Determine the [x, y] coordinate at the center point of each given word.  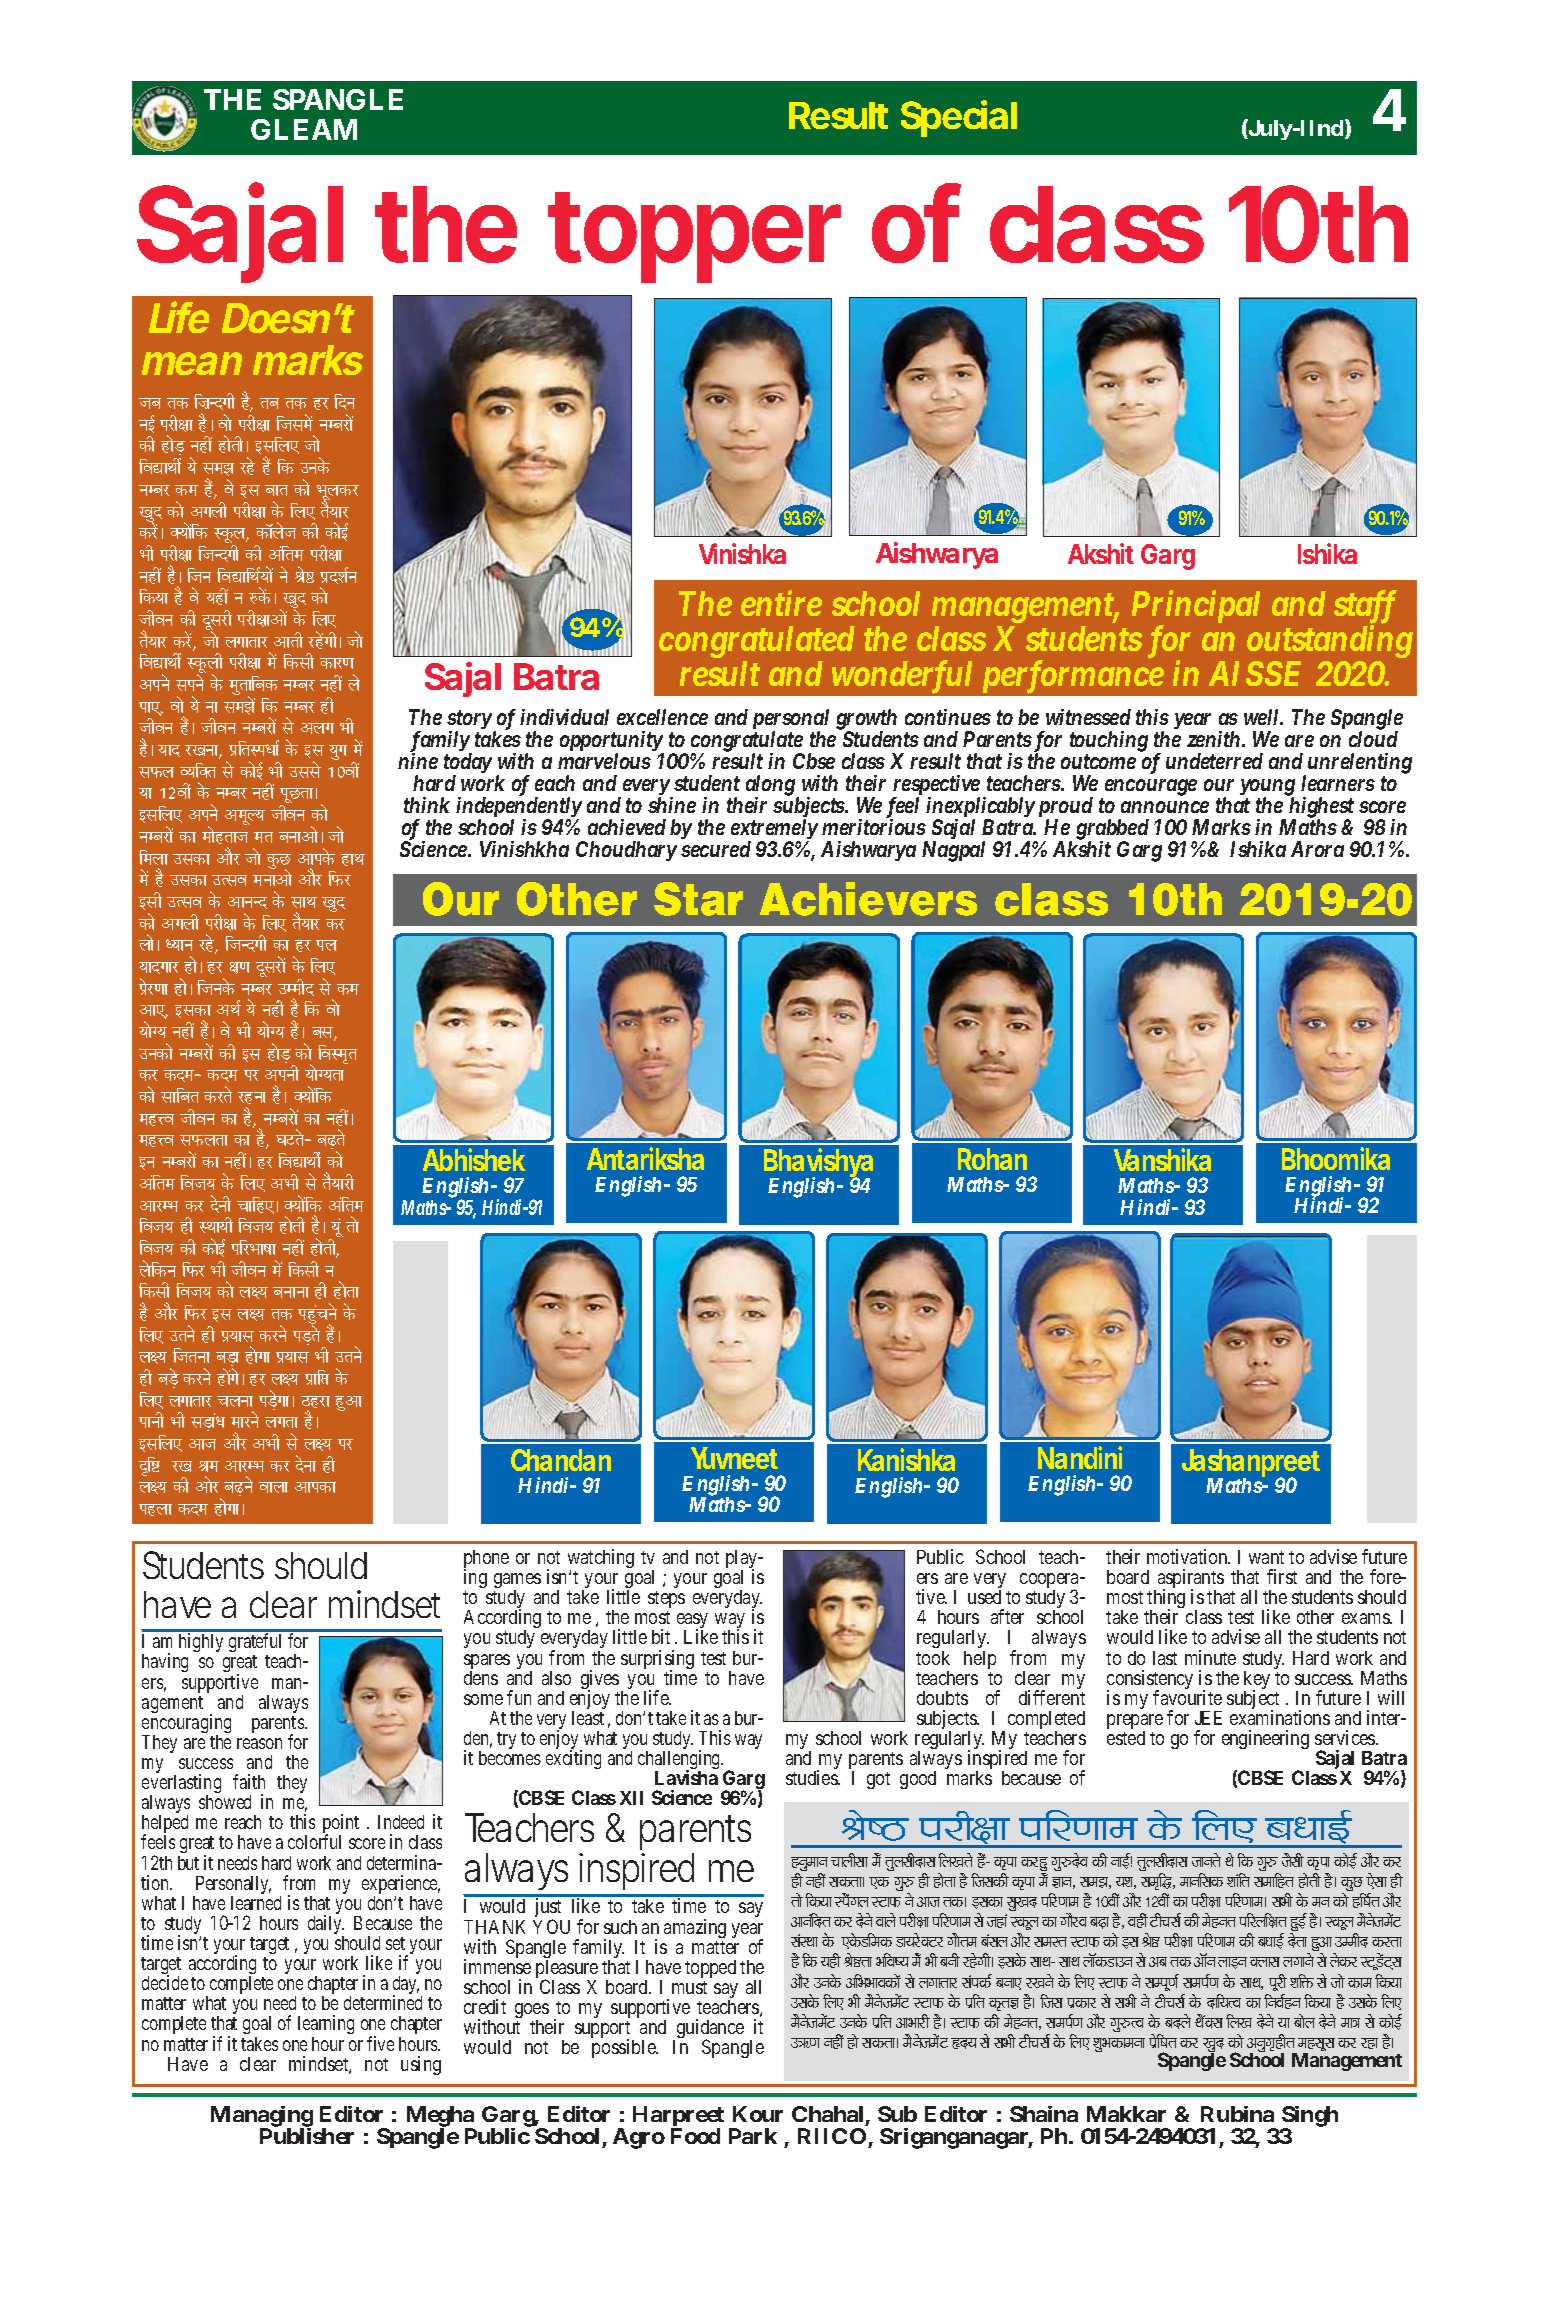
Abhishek [474, 1159]
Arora [1317, 849]
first [1282, 1576]
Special [959, 118]
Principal [1196, 608]
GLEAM [304, 129]
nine [418, 761]
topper [695, 237]
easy [692, 1622]
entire [781, 603]
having [165, 1662]
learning [326, 2026]
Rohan [992, 1159]
